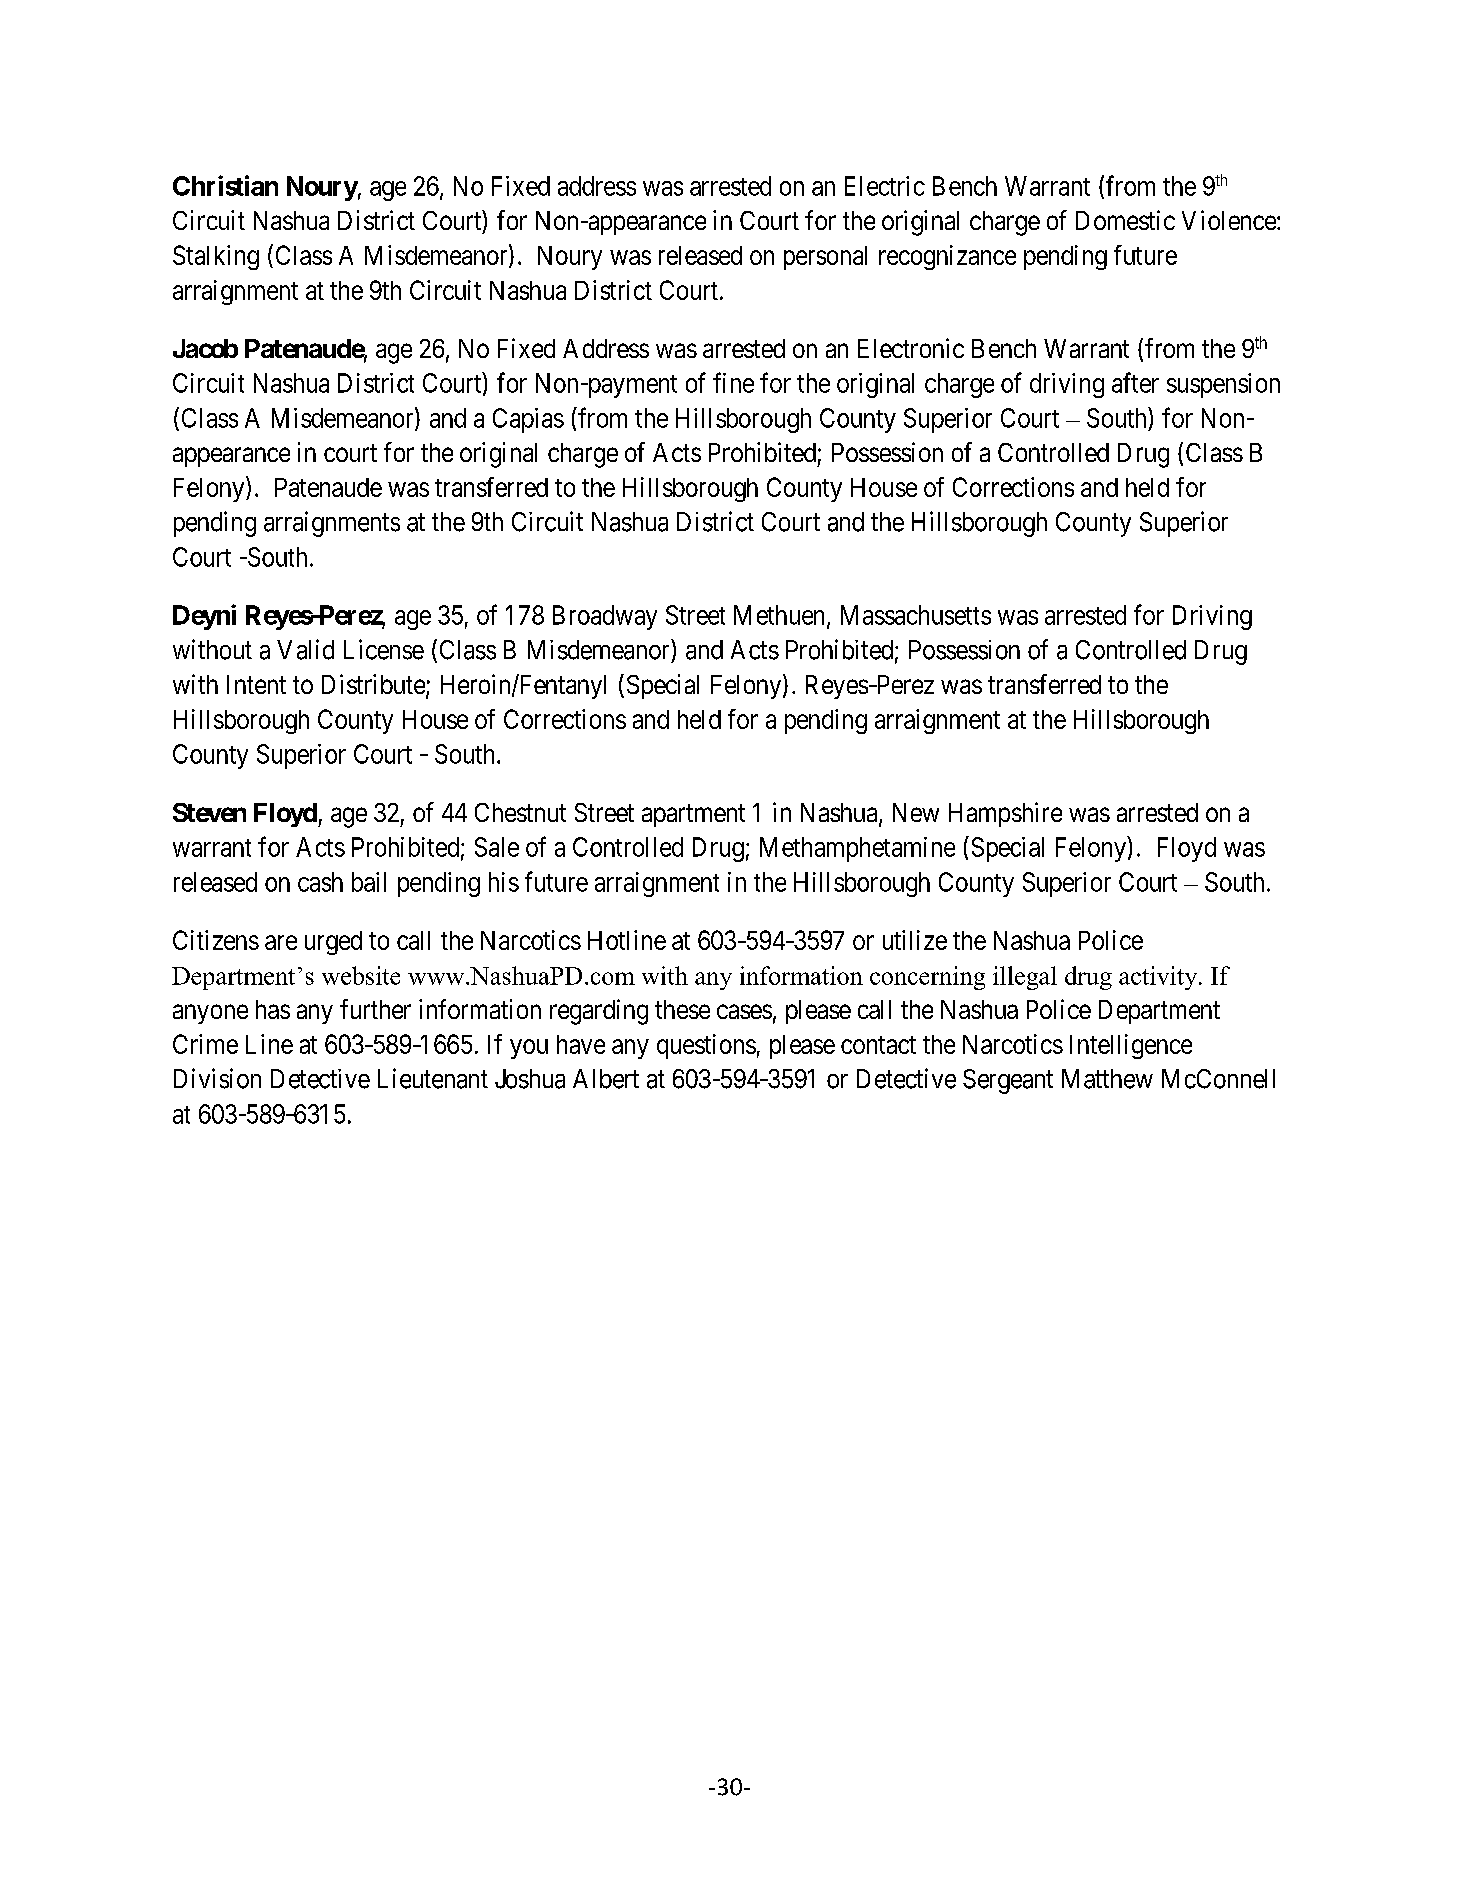  I want to click on cases, so click(744, 1011).
